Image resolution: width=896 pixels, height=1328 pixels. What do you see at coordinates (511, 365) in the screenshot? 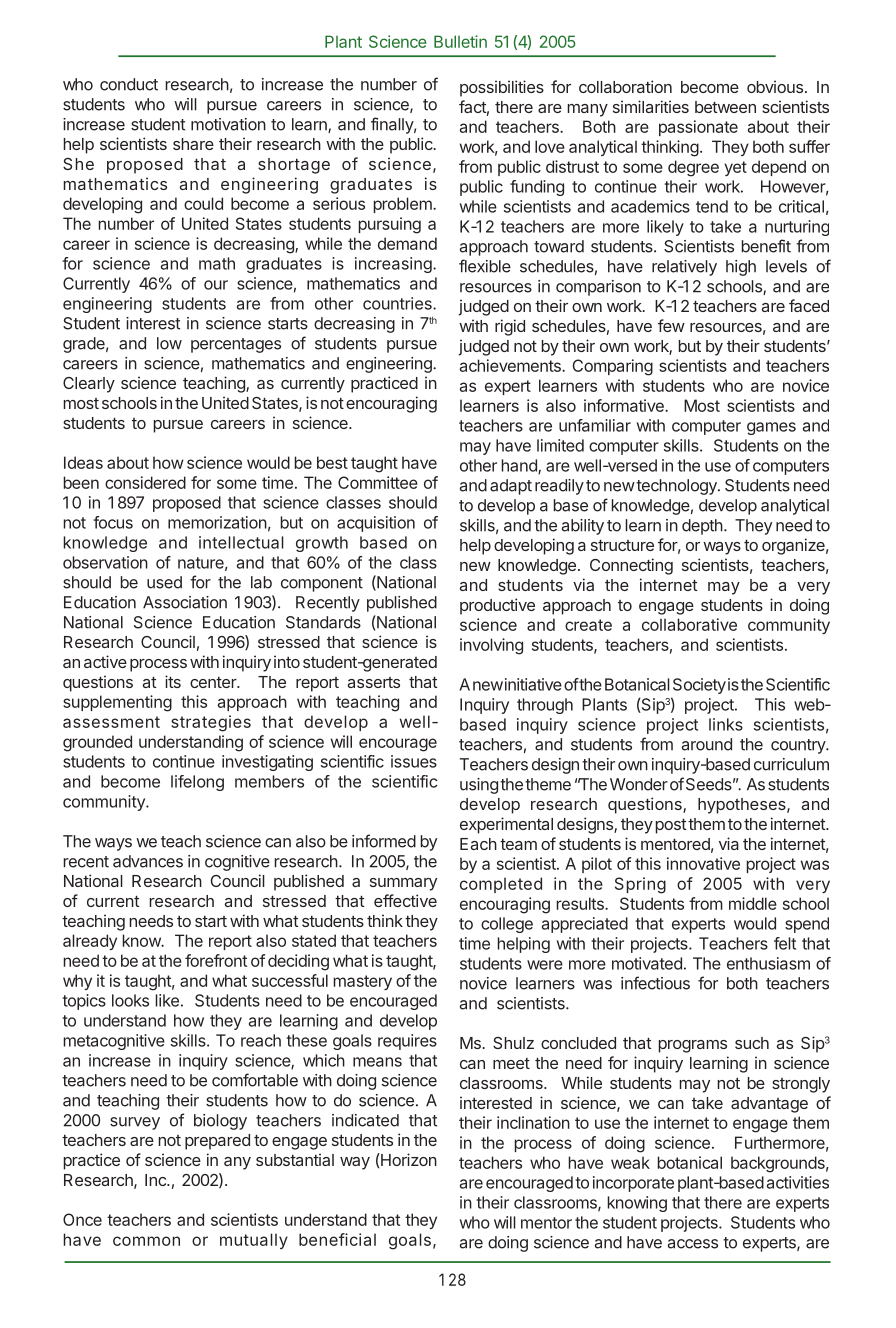
I see `achievements` at bounding box center [511, 365].
